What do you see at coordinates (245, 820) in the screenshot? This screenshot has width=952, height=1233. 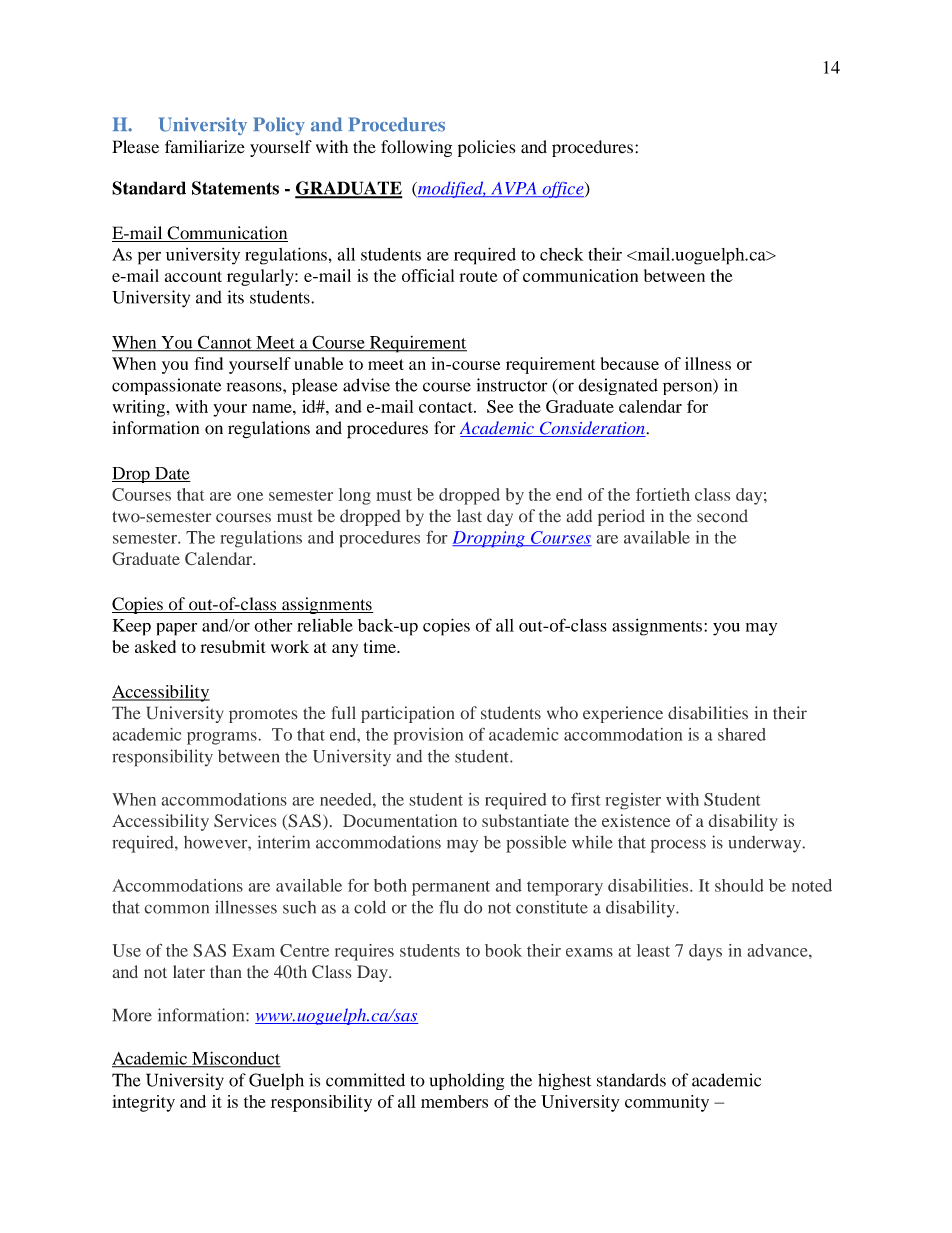 I see `Services` at bounding box center [245, 820].
